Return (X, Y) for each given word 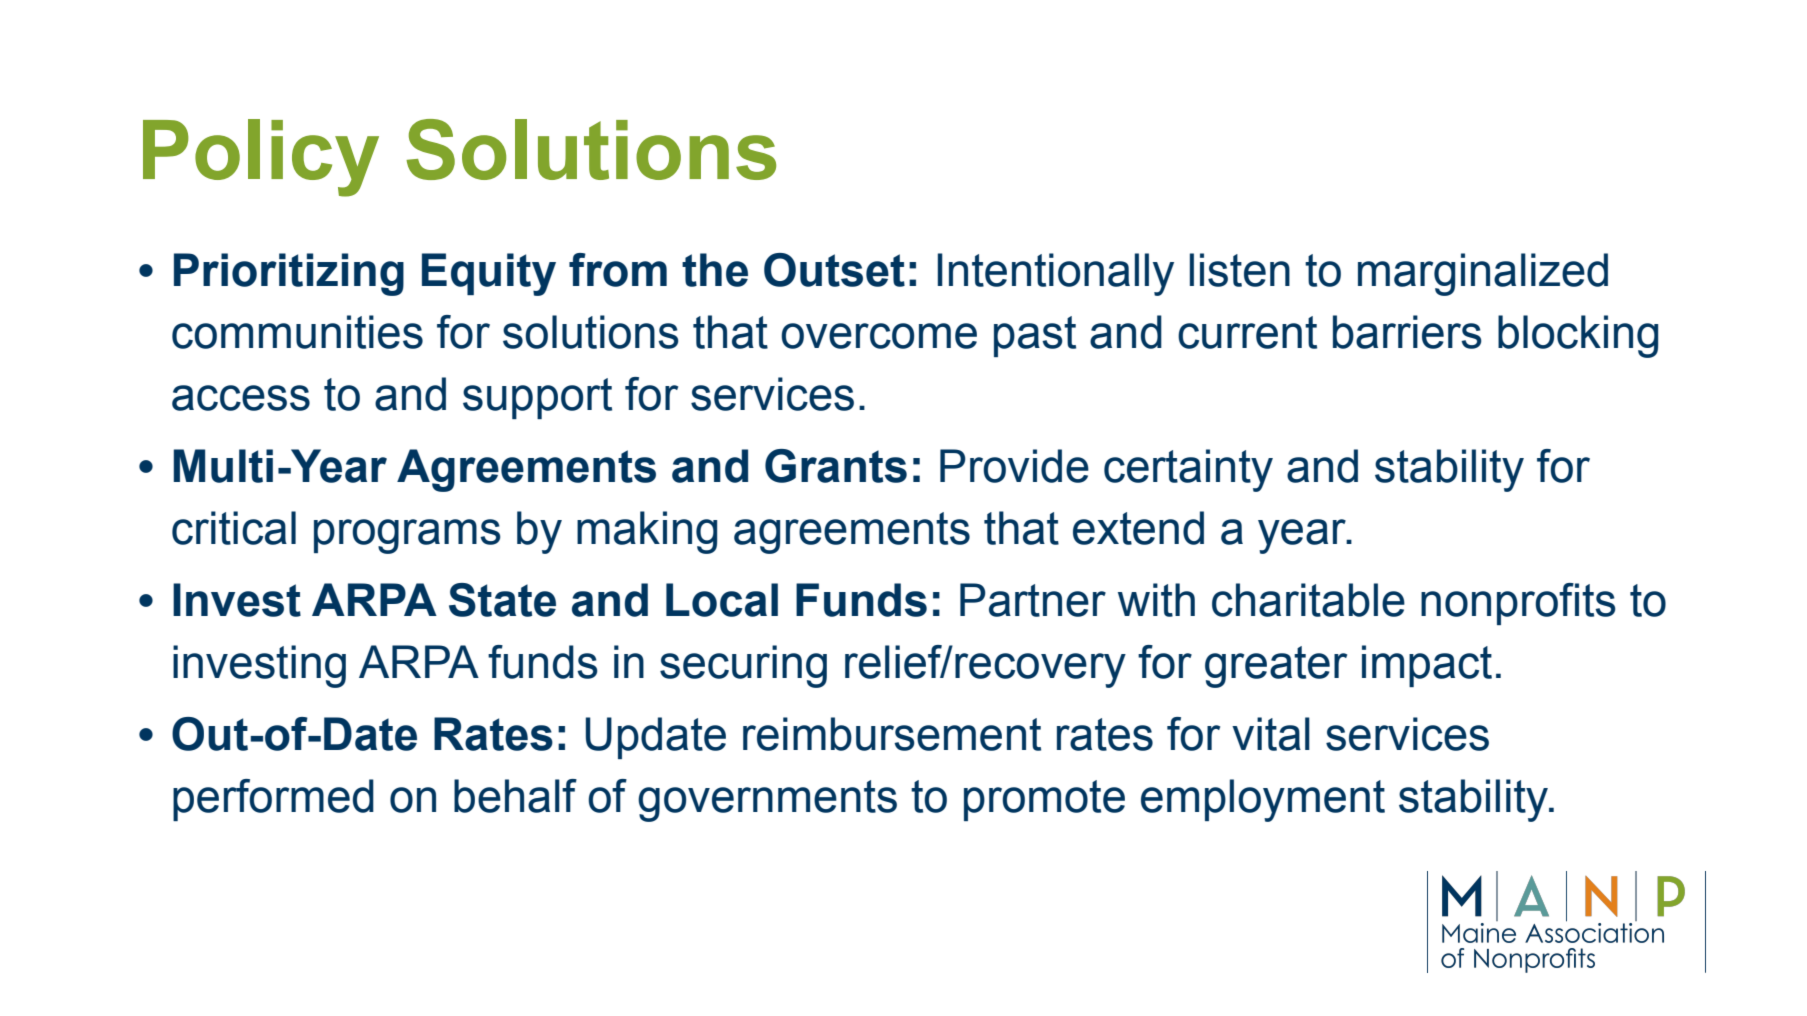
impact (1427, 666)
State (502, 600)
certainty (1188, 470)
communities (297, 332)
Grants (836, 466)
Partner (1033, 600)
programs (407, 536)
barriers (1407, 332)
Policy (261, 158)
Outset (834, 270)
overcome (879, 336)
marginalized (1483, 274)
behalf (515, 796)
